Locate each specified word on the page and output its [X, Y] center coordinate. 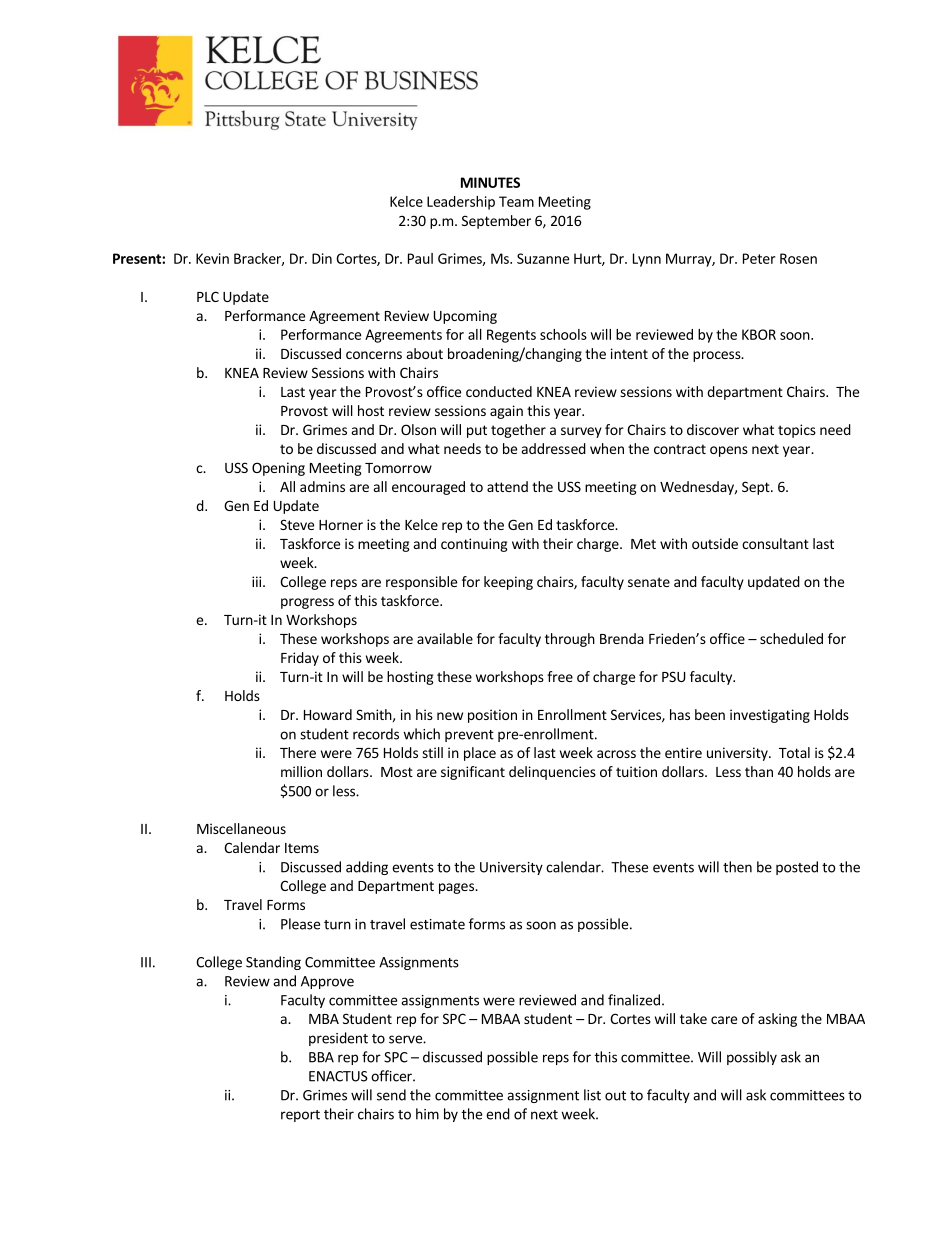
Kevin [212, 258]
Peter [759, 258]
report [300, 1116]
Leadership [461, 203]
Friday [300, 659]
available [445, 638]
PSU [674, 676]
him [427, 1114]
